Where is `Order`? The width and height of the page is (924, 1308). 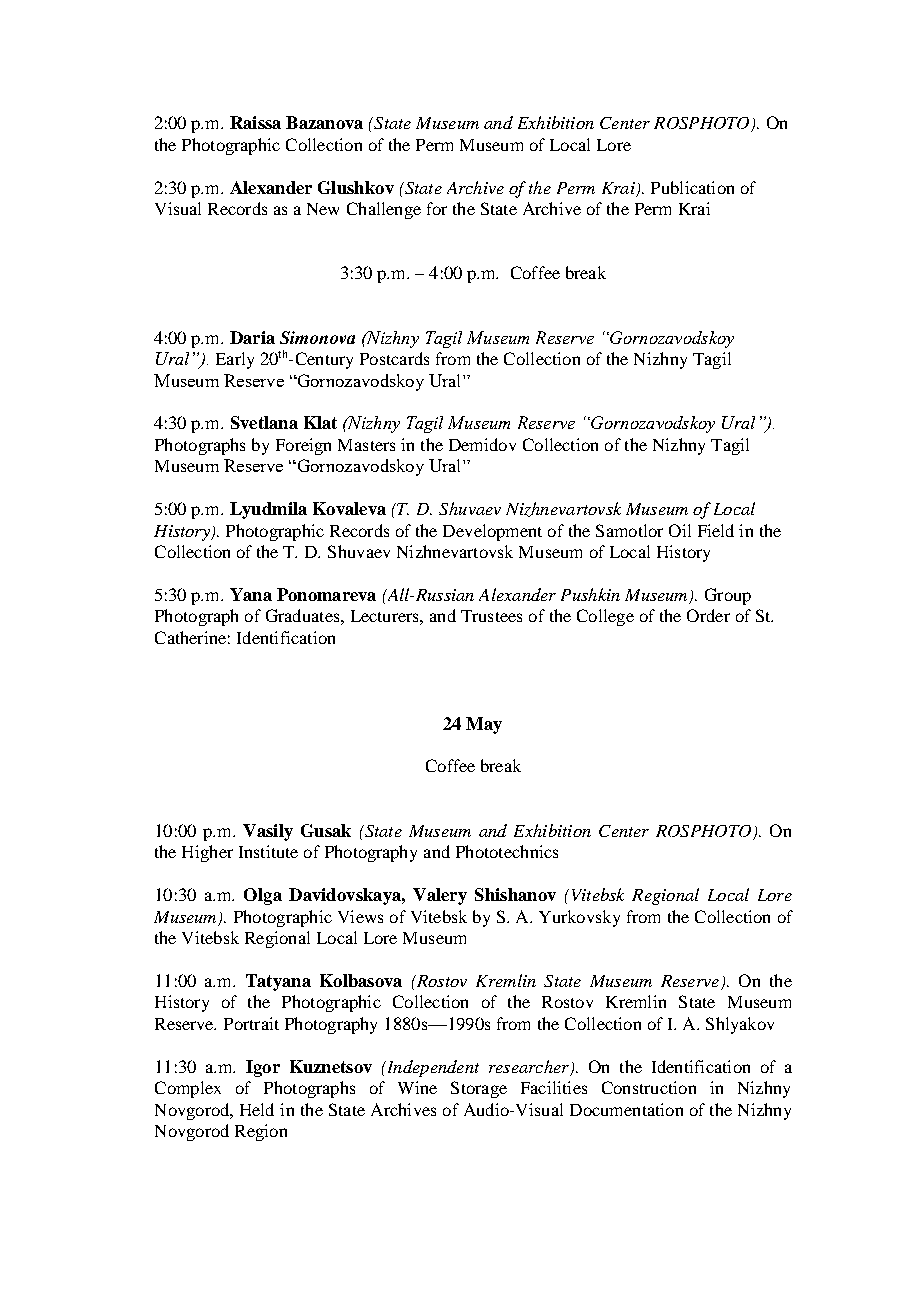 Order is located at coordinates (708, 615).
